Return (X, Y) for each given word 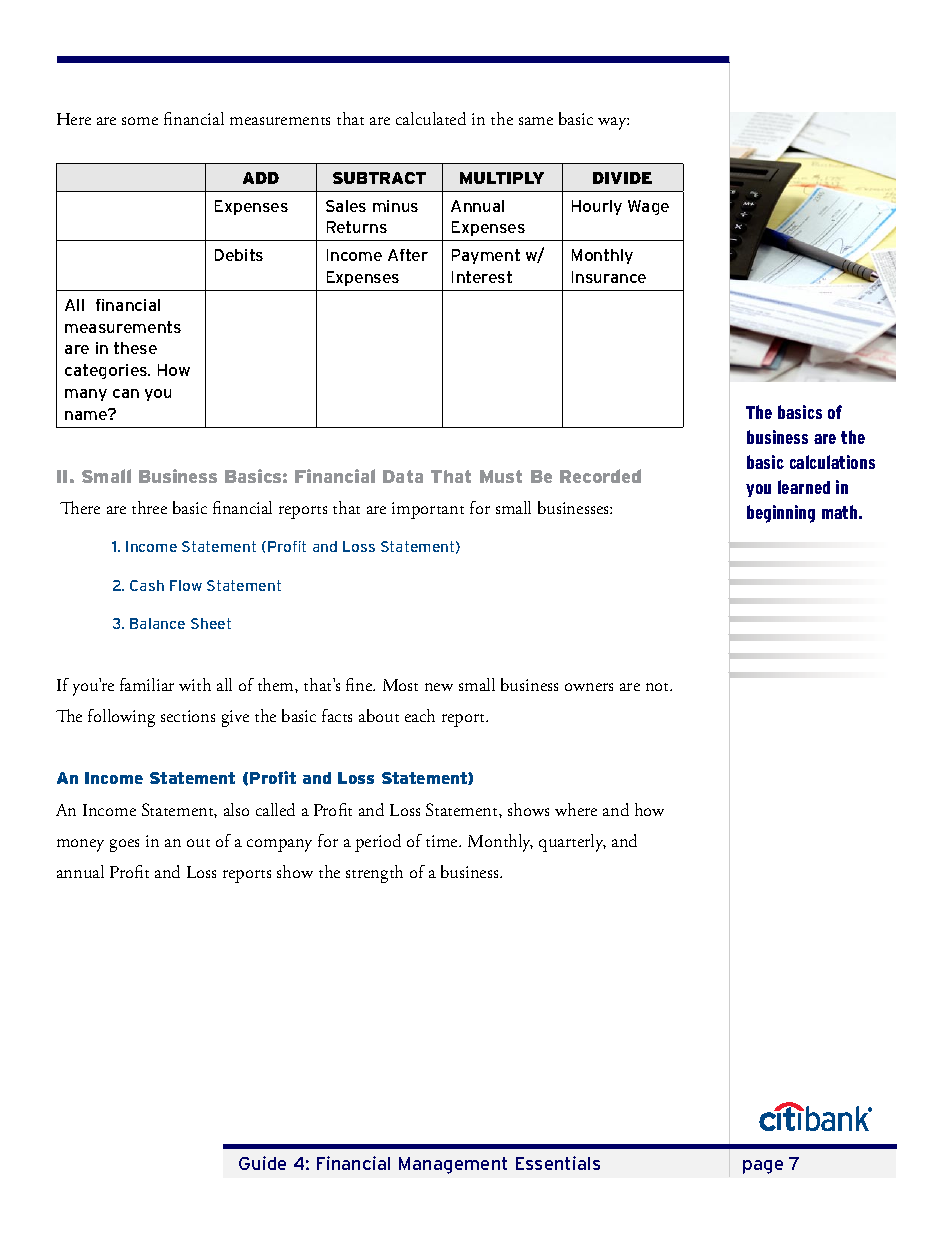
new (439, 687)
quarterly (572, 843)
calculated (431, 118)
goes (124, 845)
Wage (648, 207)
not (659, 687)
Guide (262, 1163)
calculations (832, 462)
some (140, 121)
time (443, 841)
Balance (157, 623)
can (126, 393)
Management (453, 1165)
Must (501, 476)
